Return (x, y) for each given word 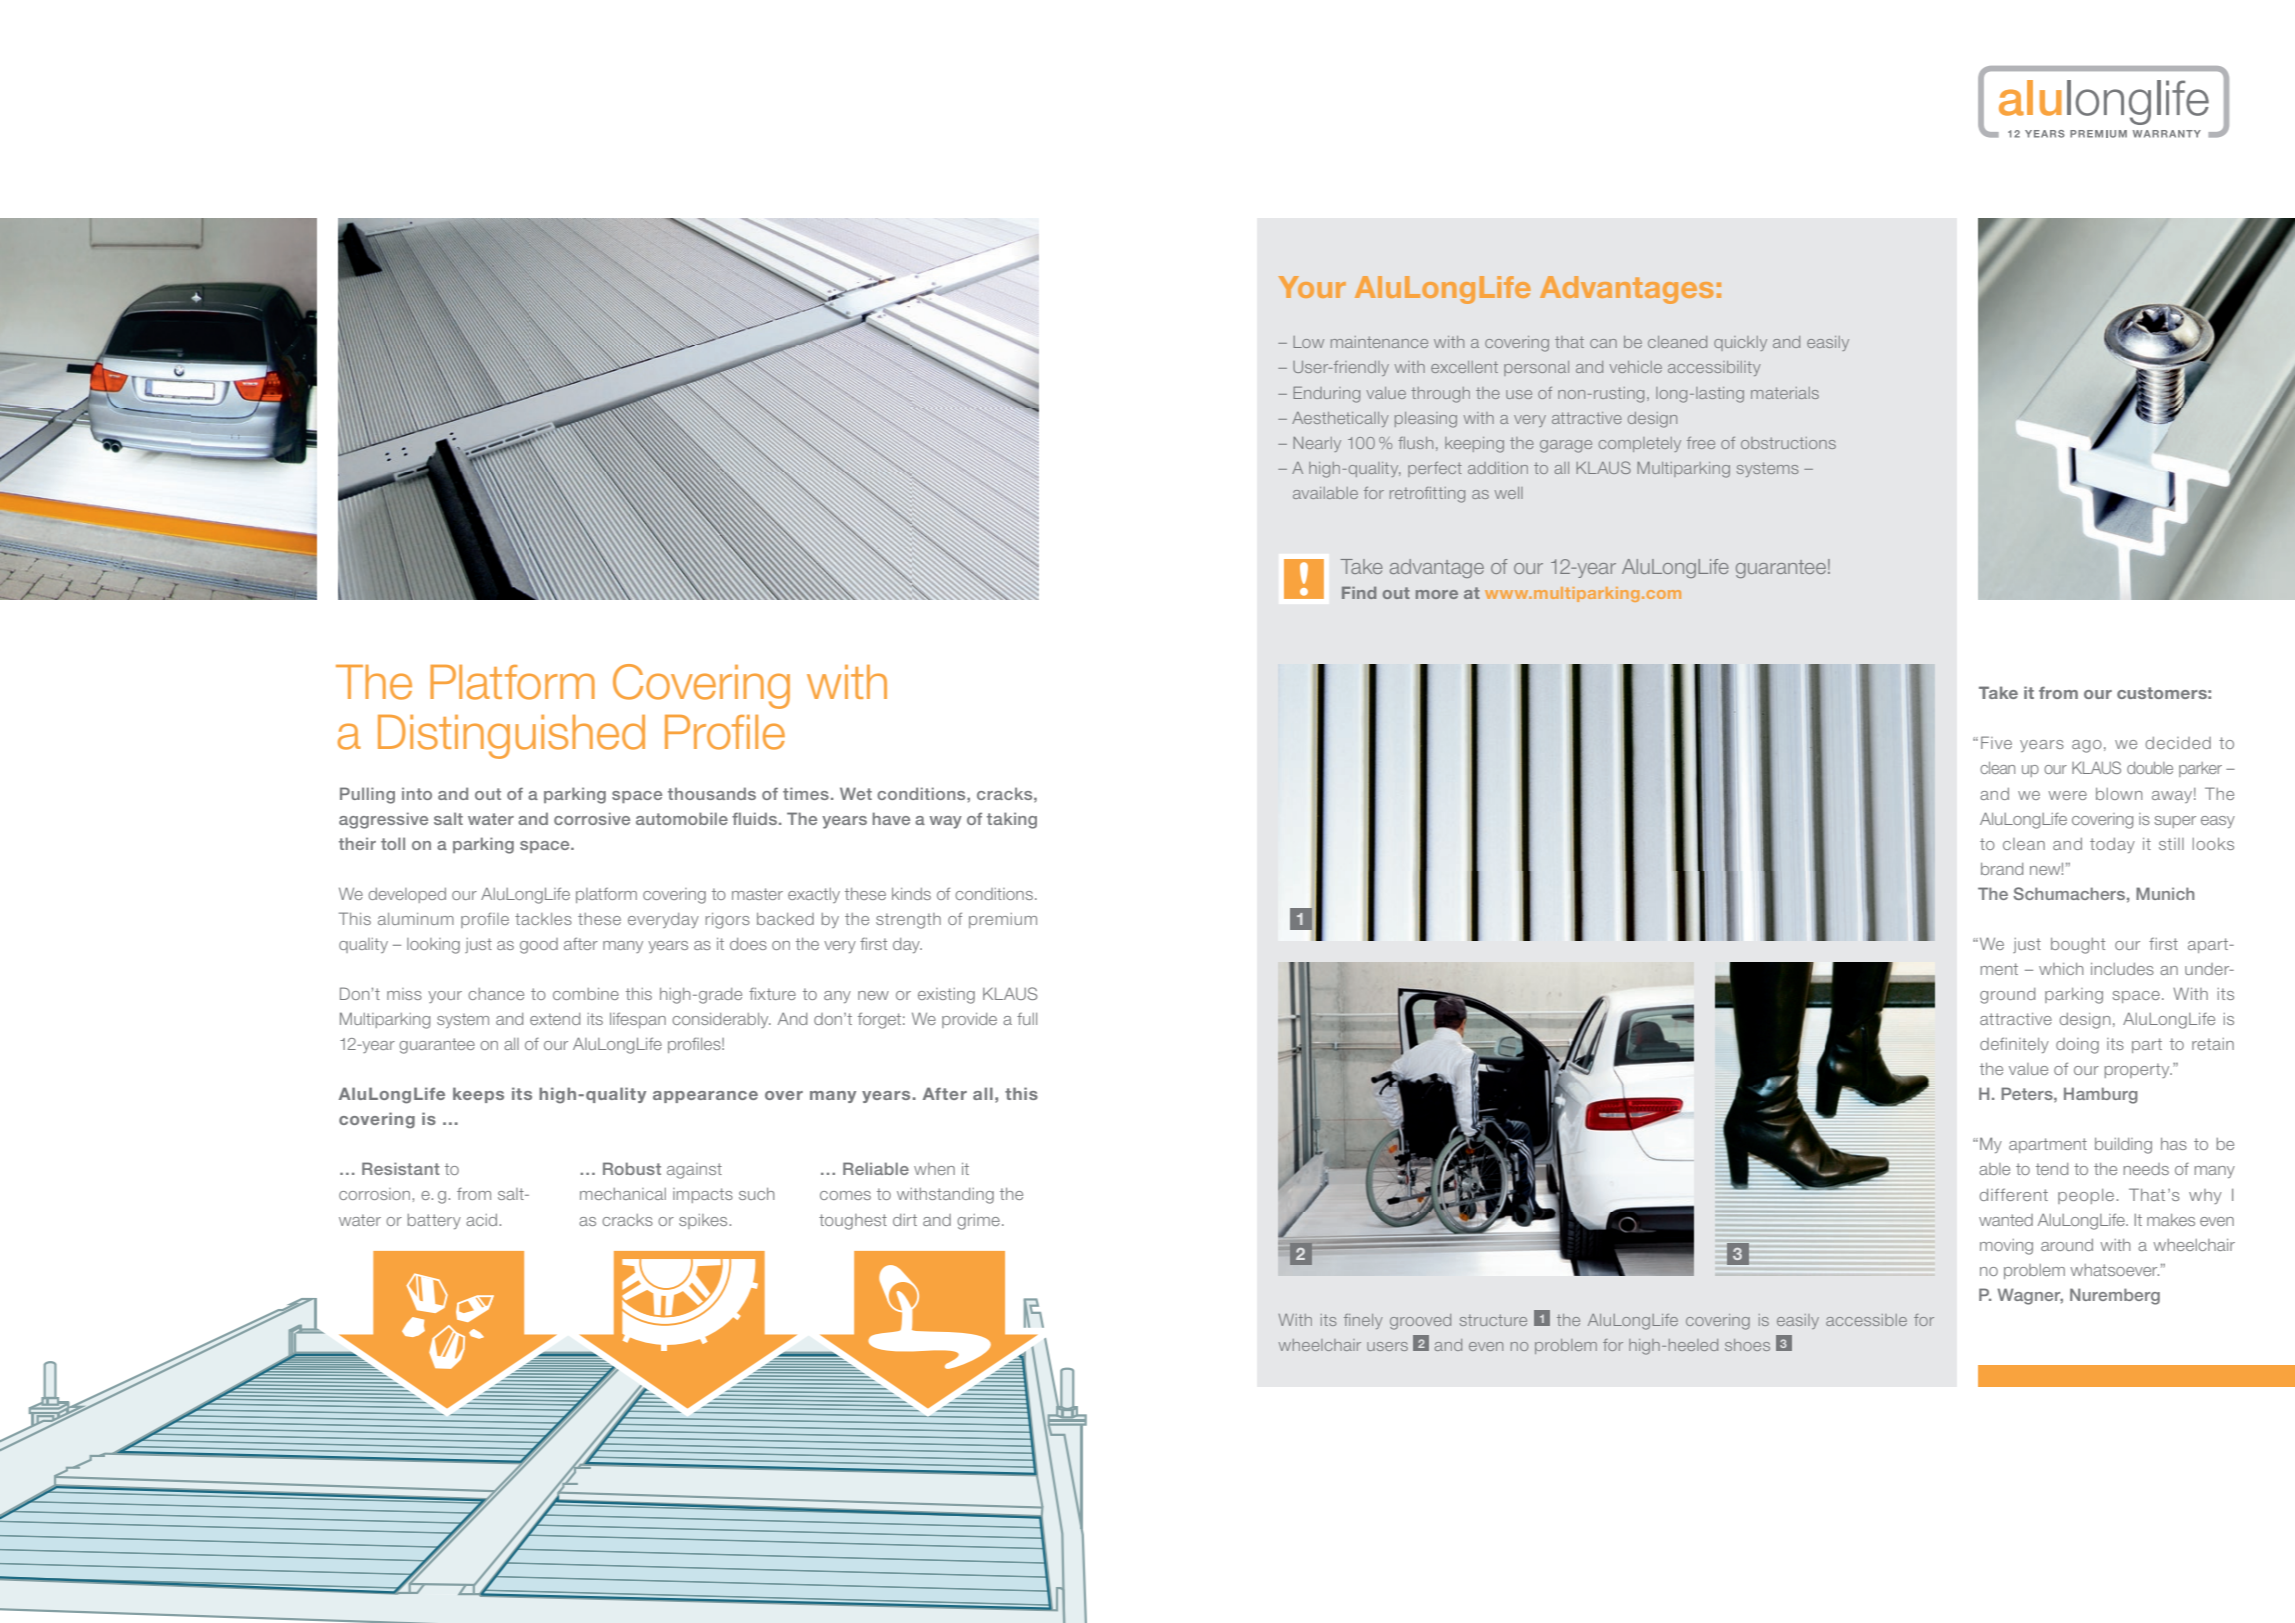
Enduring (1326, 395)
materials (1785, 393)
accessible (1866, 1320)
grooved (1420, 1322)
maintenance (1379, 342)
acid (483, 1220)
